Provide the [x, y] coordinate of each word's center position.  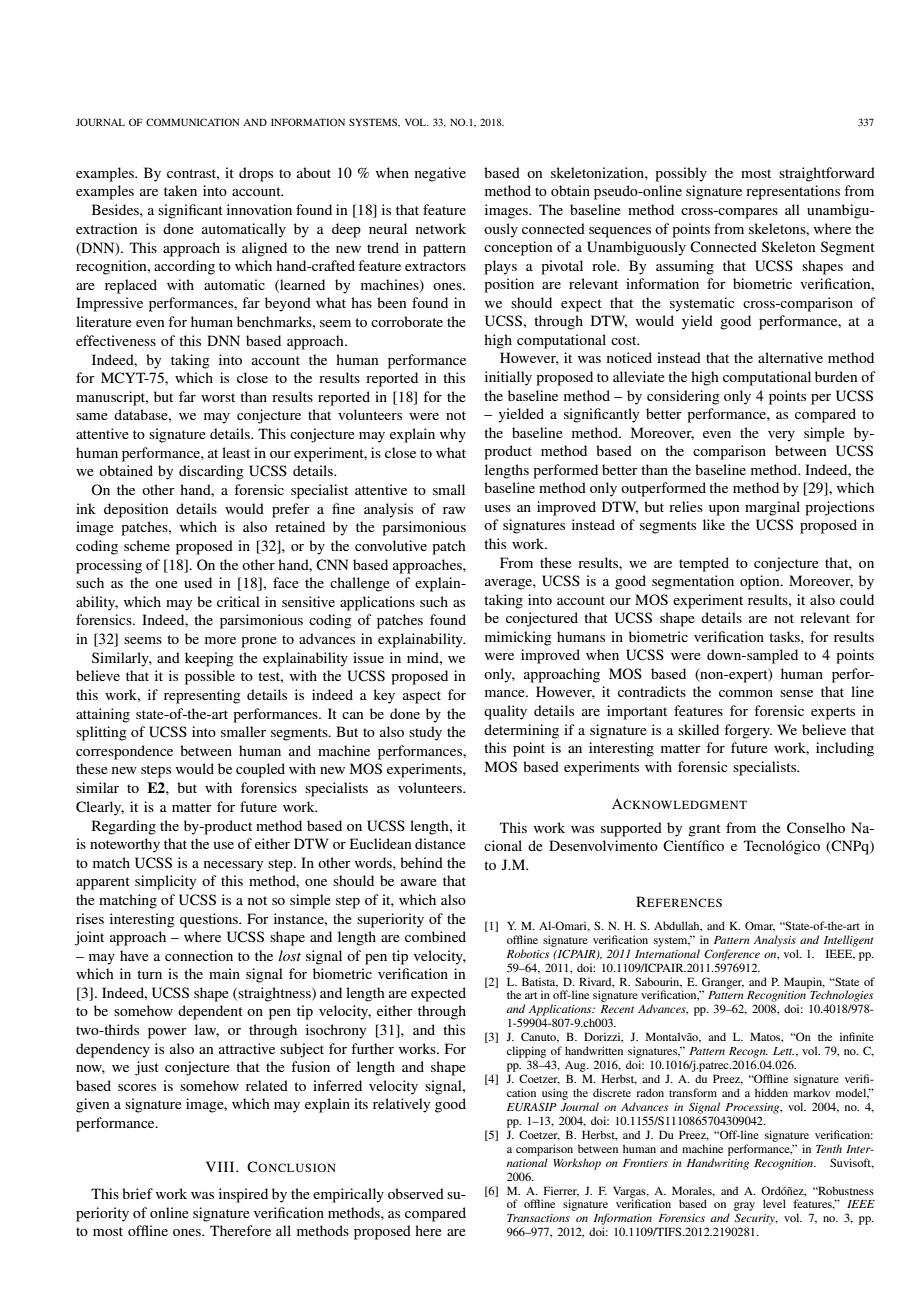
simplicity [165, 882]
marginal [772, 508]
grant [704, 830]
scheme [147, 545]
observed [416, 1193]
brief [137, 1193]
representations [793, 192]
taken [180, 190]
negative [440, 174]
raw [454, 510]
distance [440, 843]
